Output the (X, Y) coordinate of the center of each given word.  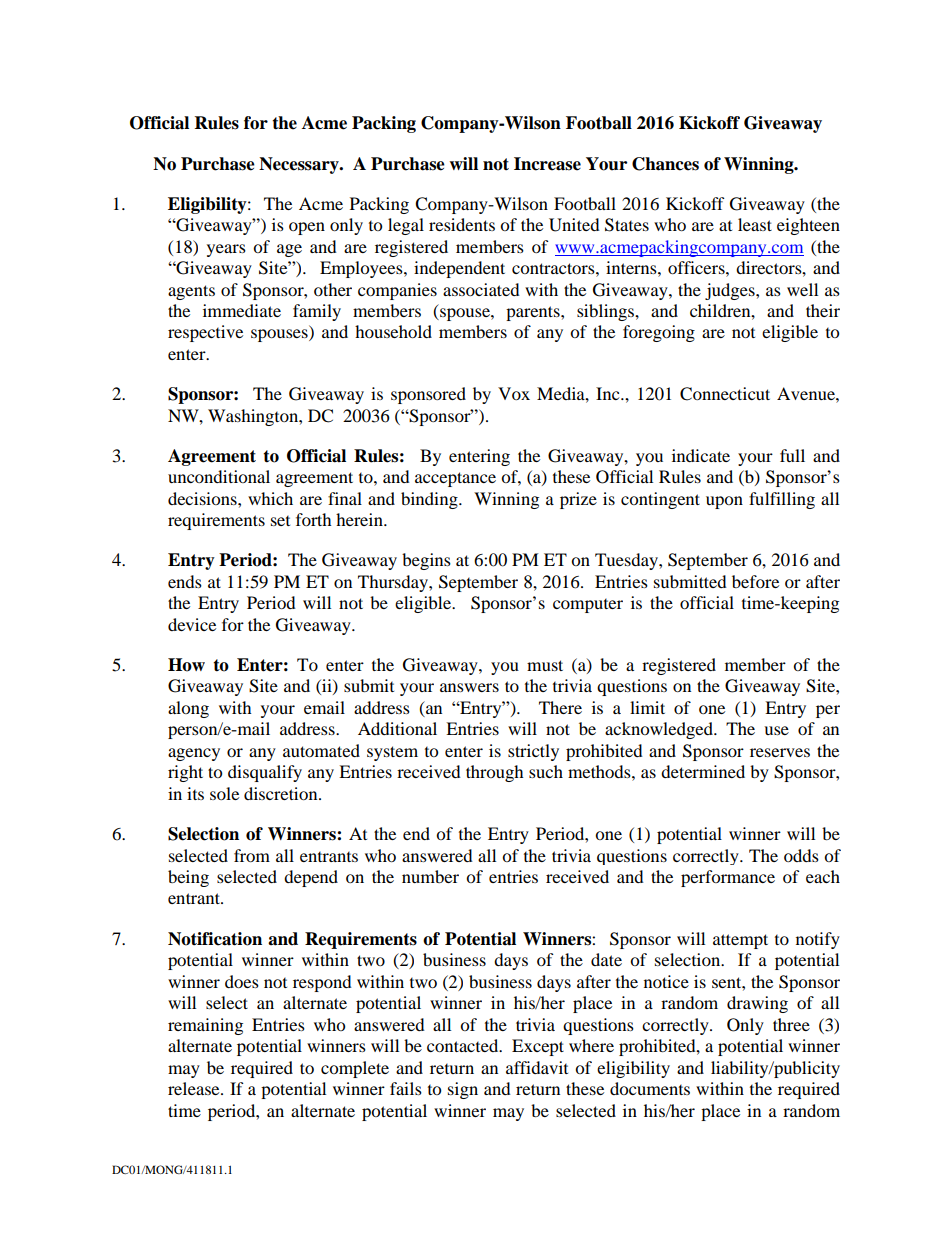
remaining (205, 1026)
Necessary (300, 165)
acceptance (455, 479)
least (755, 224)
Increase (547, 164)
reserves (780, 752)
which (270, 498)
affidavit (537, 1067)
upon (724, 502)
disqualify (265, 773)
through (495, 773)
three (791, 1024)
